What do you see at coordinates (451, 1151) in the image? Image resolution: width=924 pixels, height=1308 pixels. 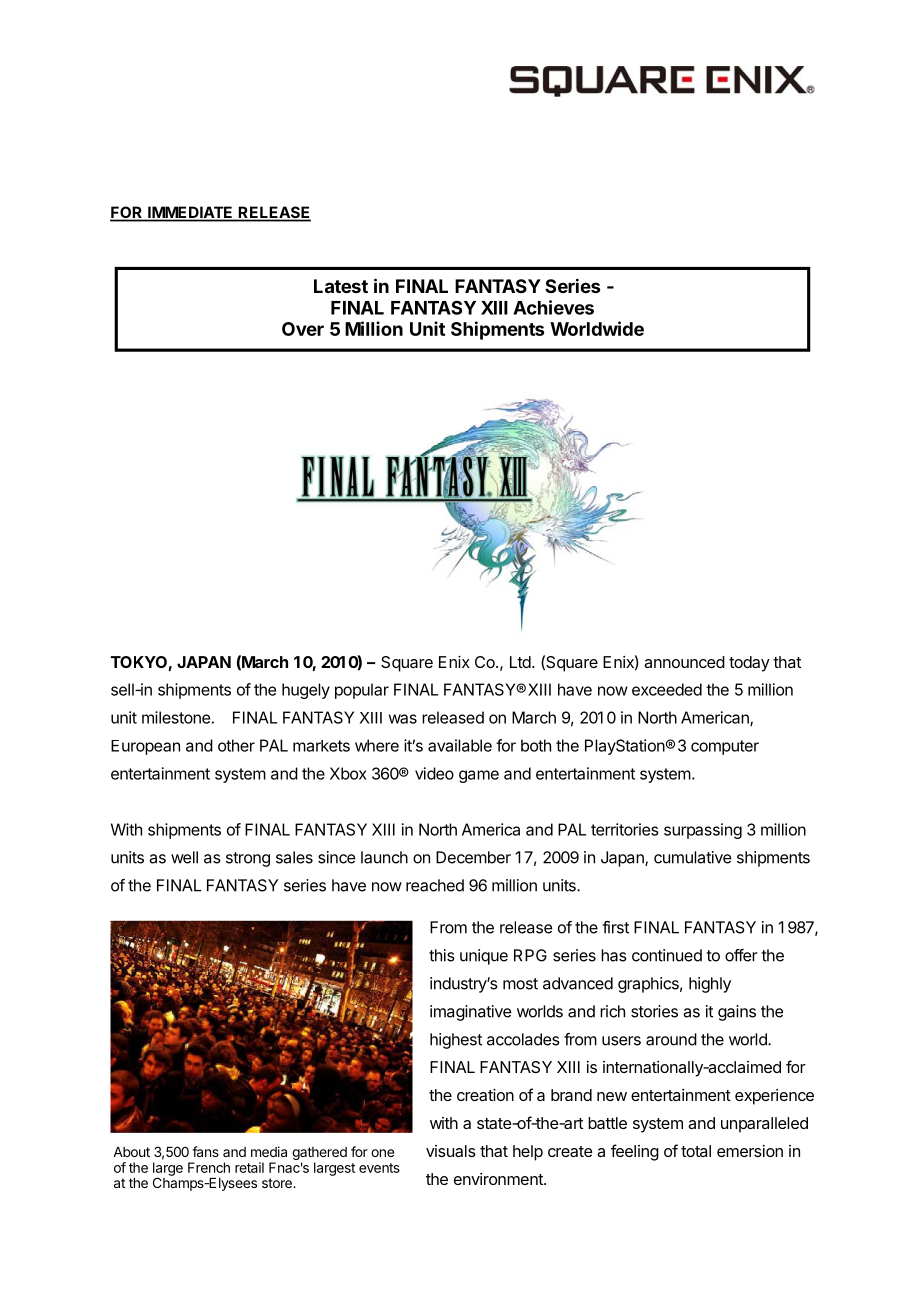 I see `visuals` at bounding box center [451, 1151].
